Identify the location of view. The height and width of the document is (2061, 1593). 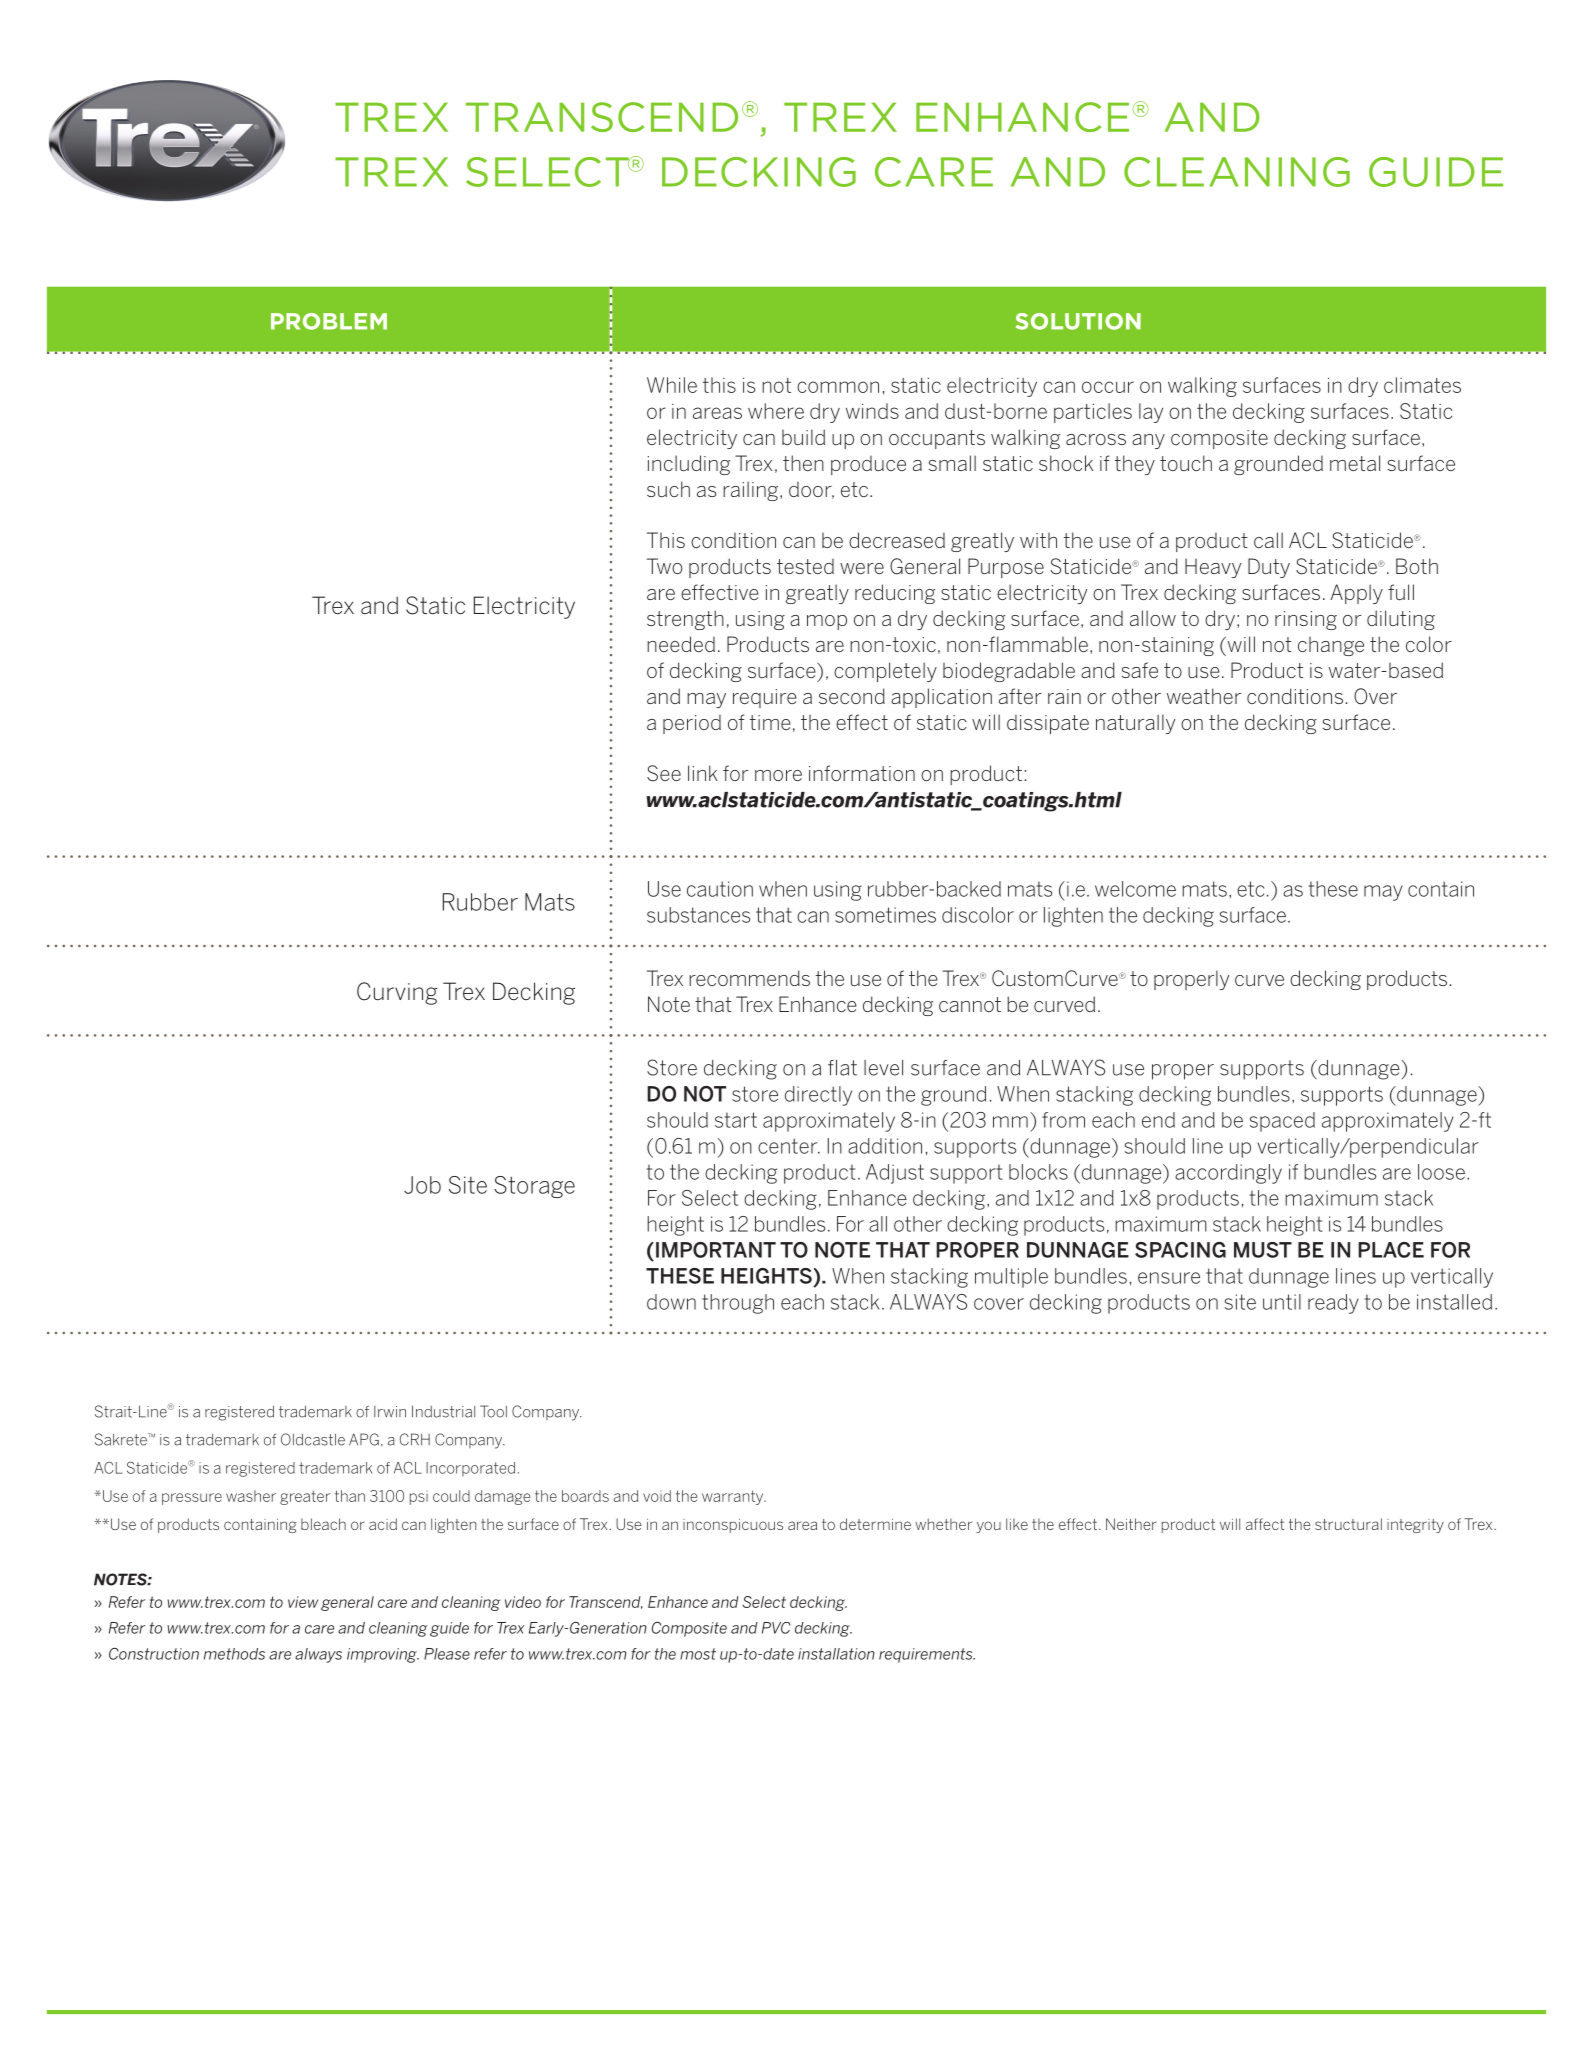
(303, 1602).
